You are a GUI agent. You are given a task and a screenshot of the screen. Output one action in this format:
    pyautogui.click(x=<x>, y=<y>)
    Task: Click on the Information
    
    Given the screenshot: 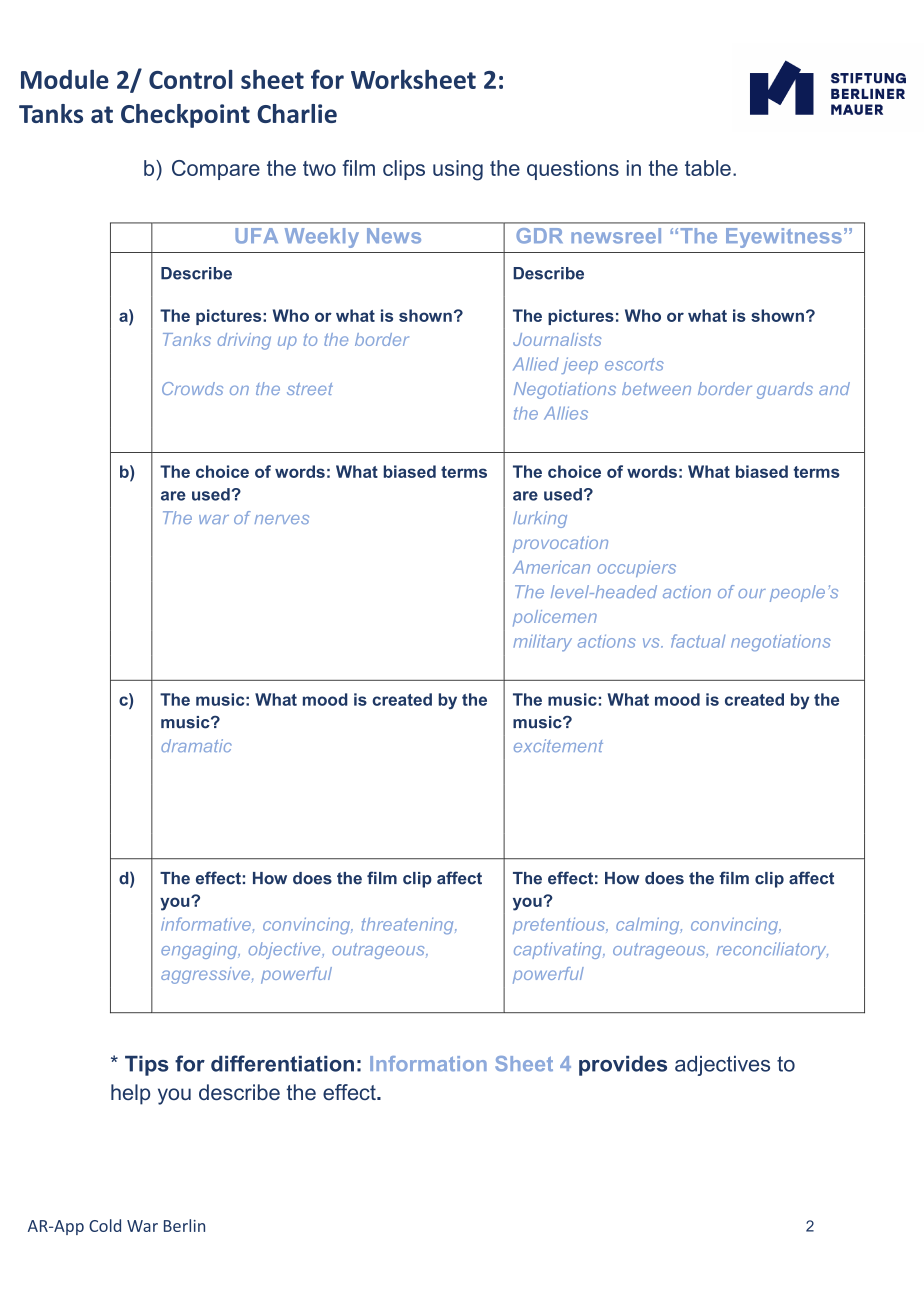 What is the action you would take?
    pyautogui.click(x=428, y=1063)
